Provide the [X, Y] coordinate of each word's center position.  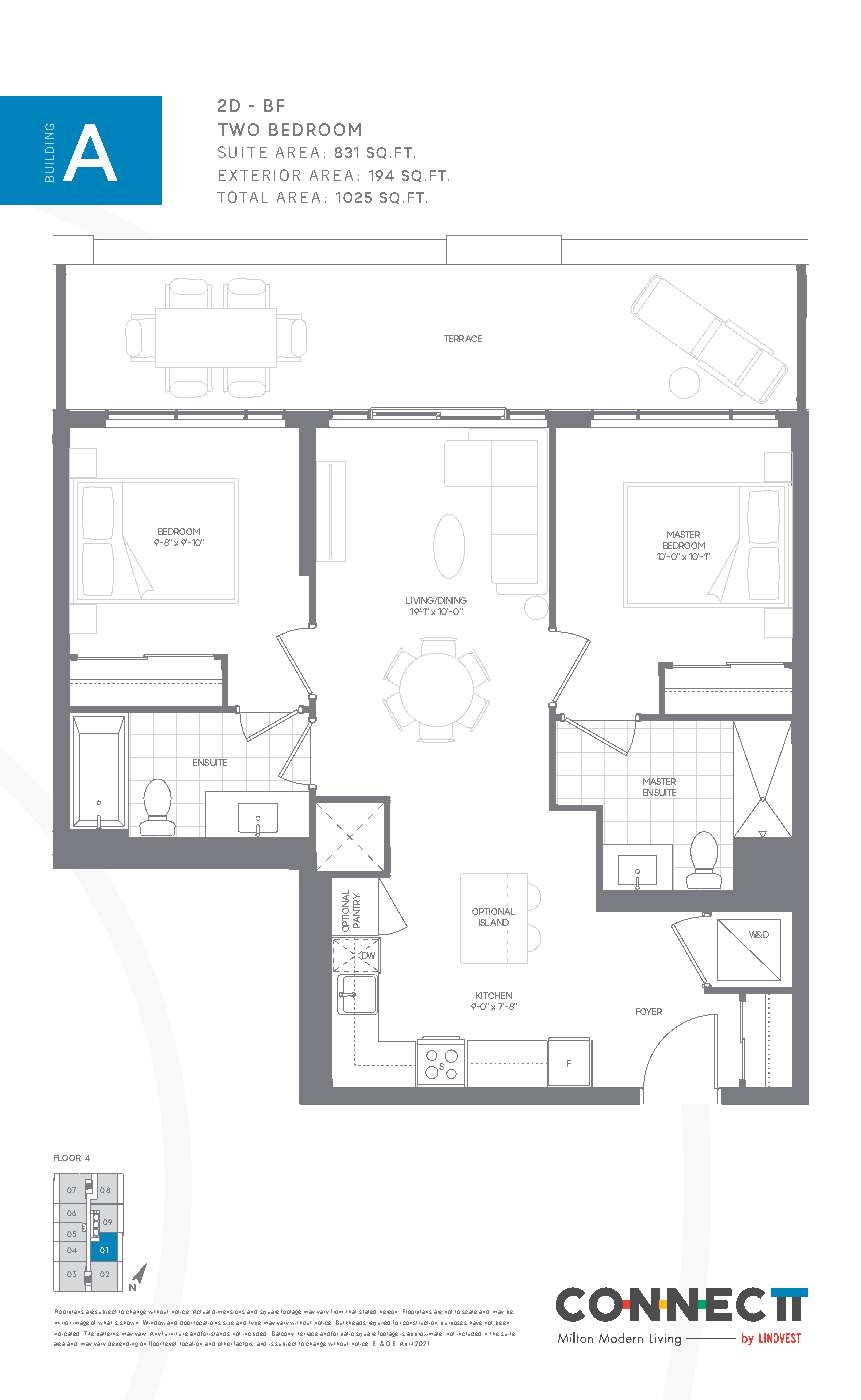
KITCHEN [494, 995]
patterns [108, 1334]
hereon [388, 1312]
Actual [201, 1312]
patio [347, 1334]
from [337, 1311]
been [502, 1323]
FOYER [649, 1011]
